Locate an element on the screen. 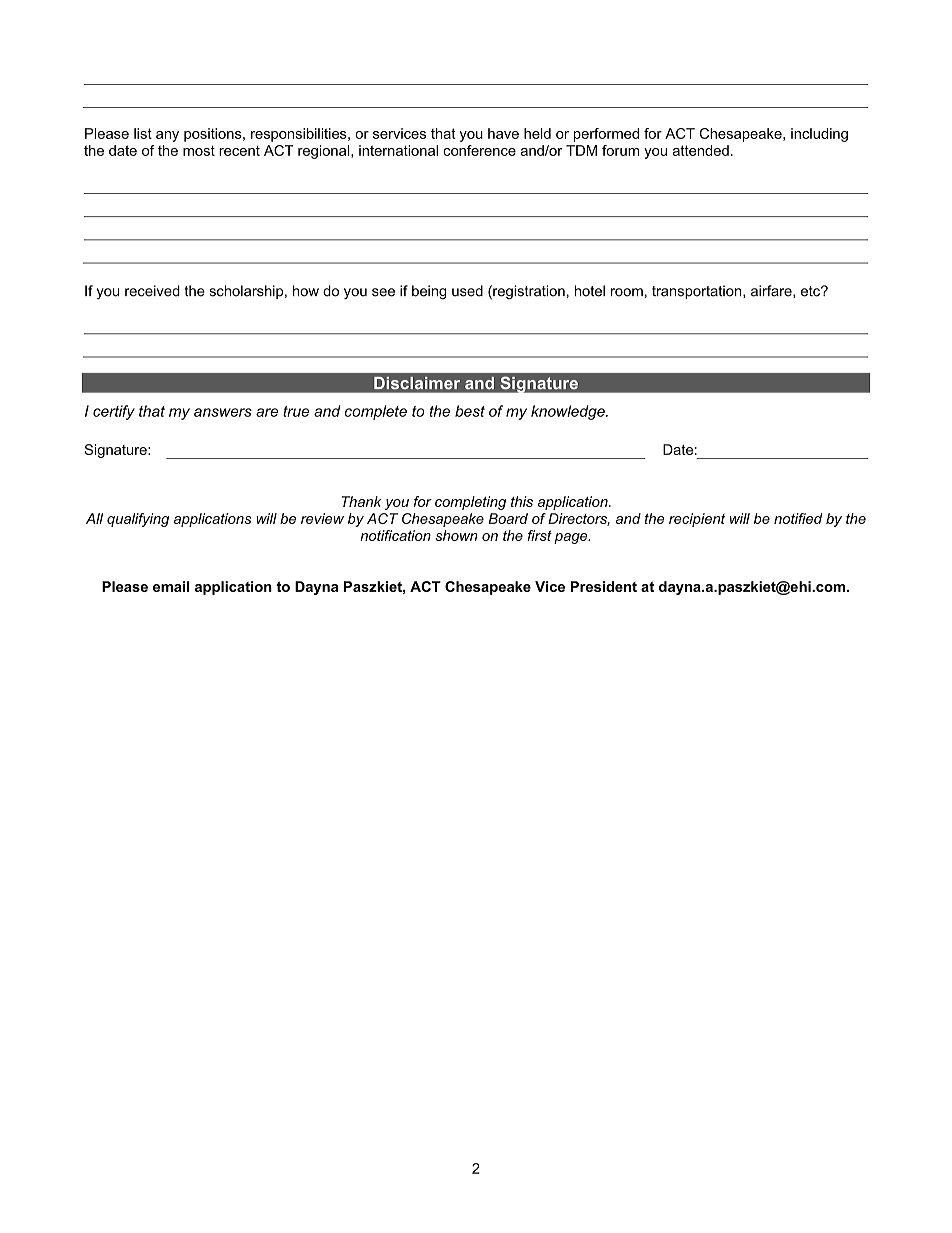 Image resolution: width=952 pixels, height=1233 pixels. completing is located at coordinates (470, 503).
